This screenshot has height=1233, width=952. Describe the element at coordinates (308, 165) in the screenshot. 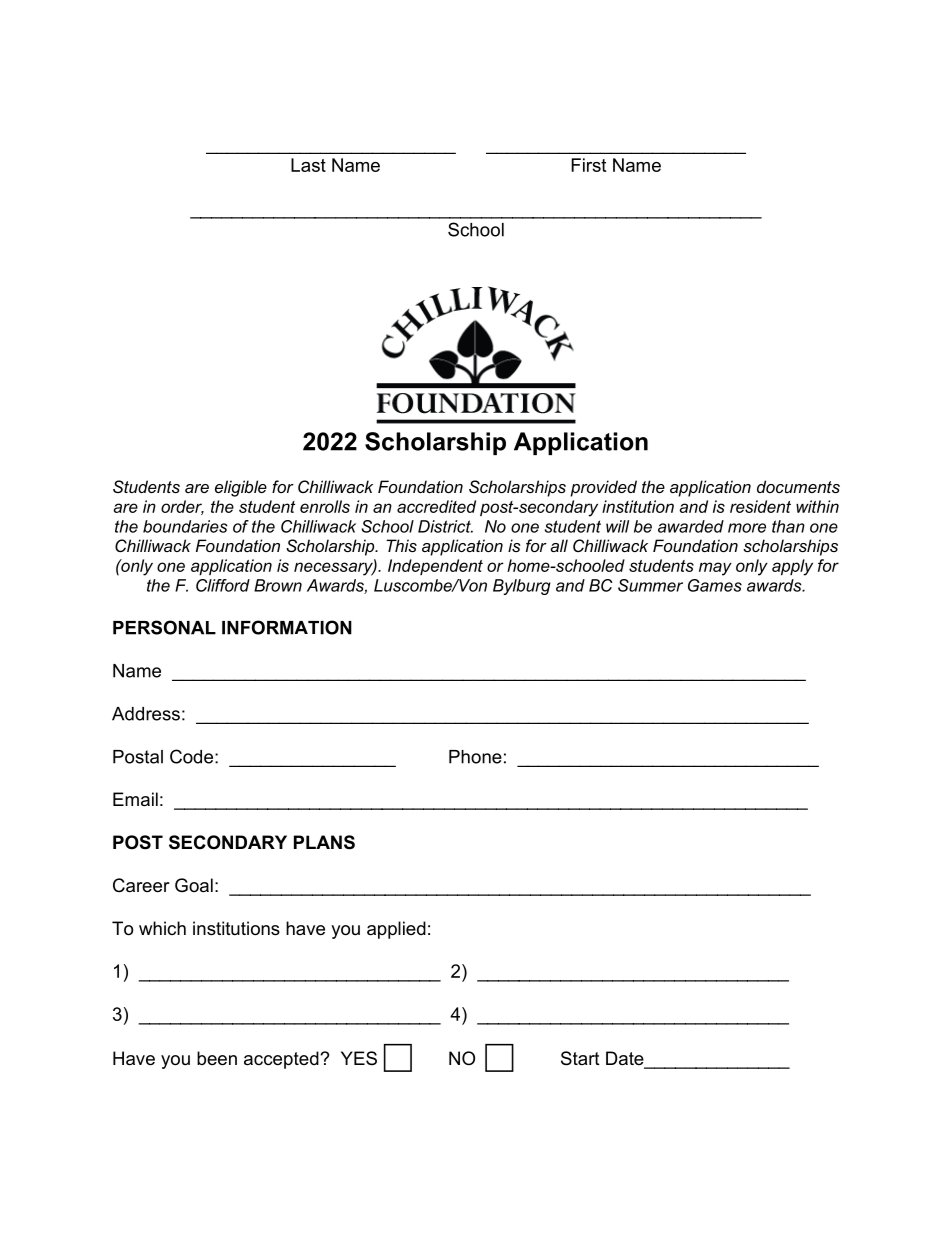

I see `Last` at that location.
